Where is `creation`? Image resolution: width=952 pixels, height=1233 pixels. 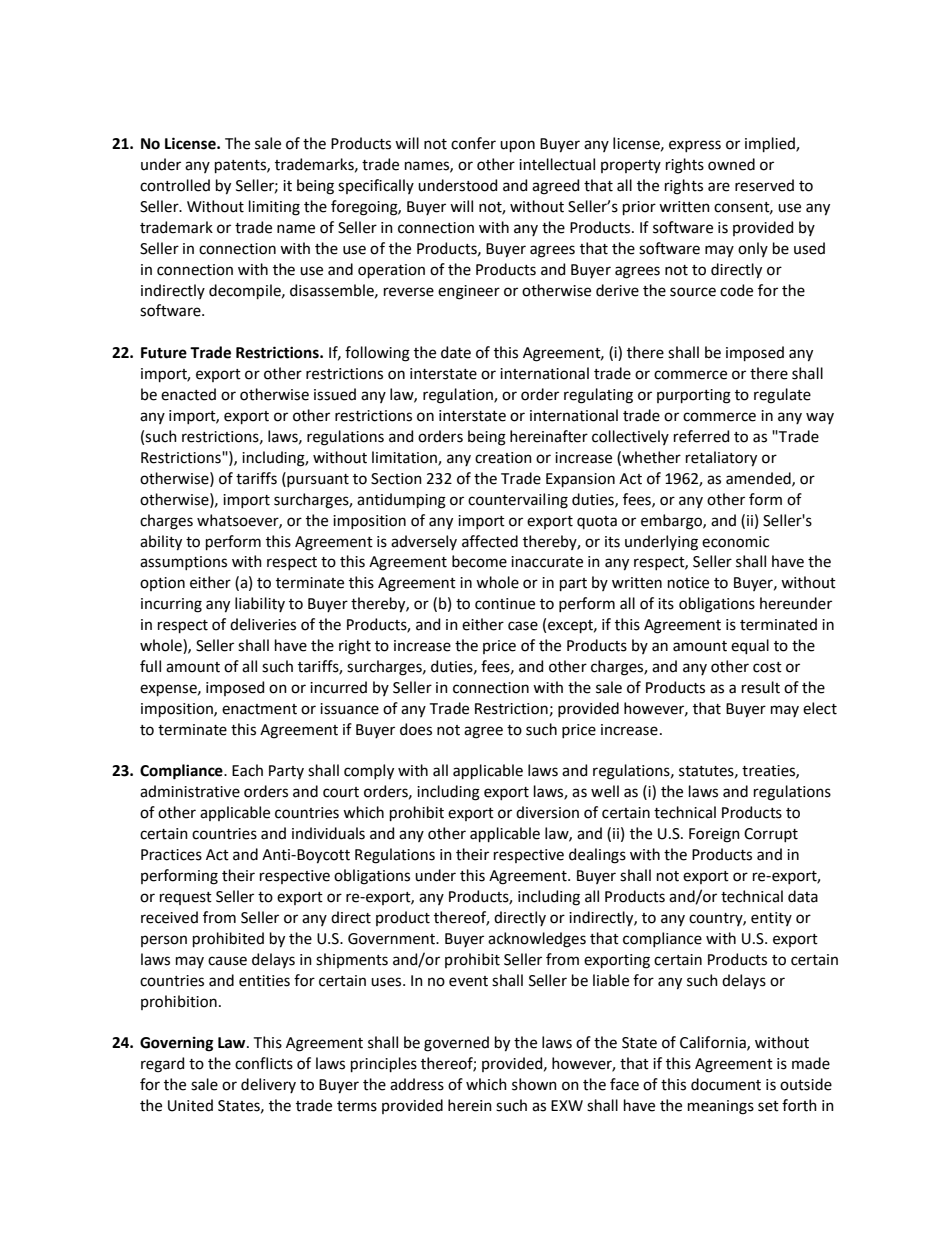
creation is located at coordinates (503, 458).
